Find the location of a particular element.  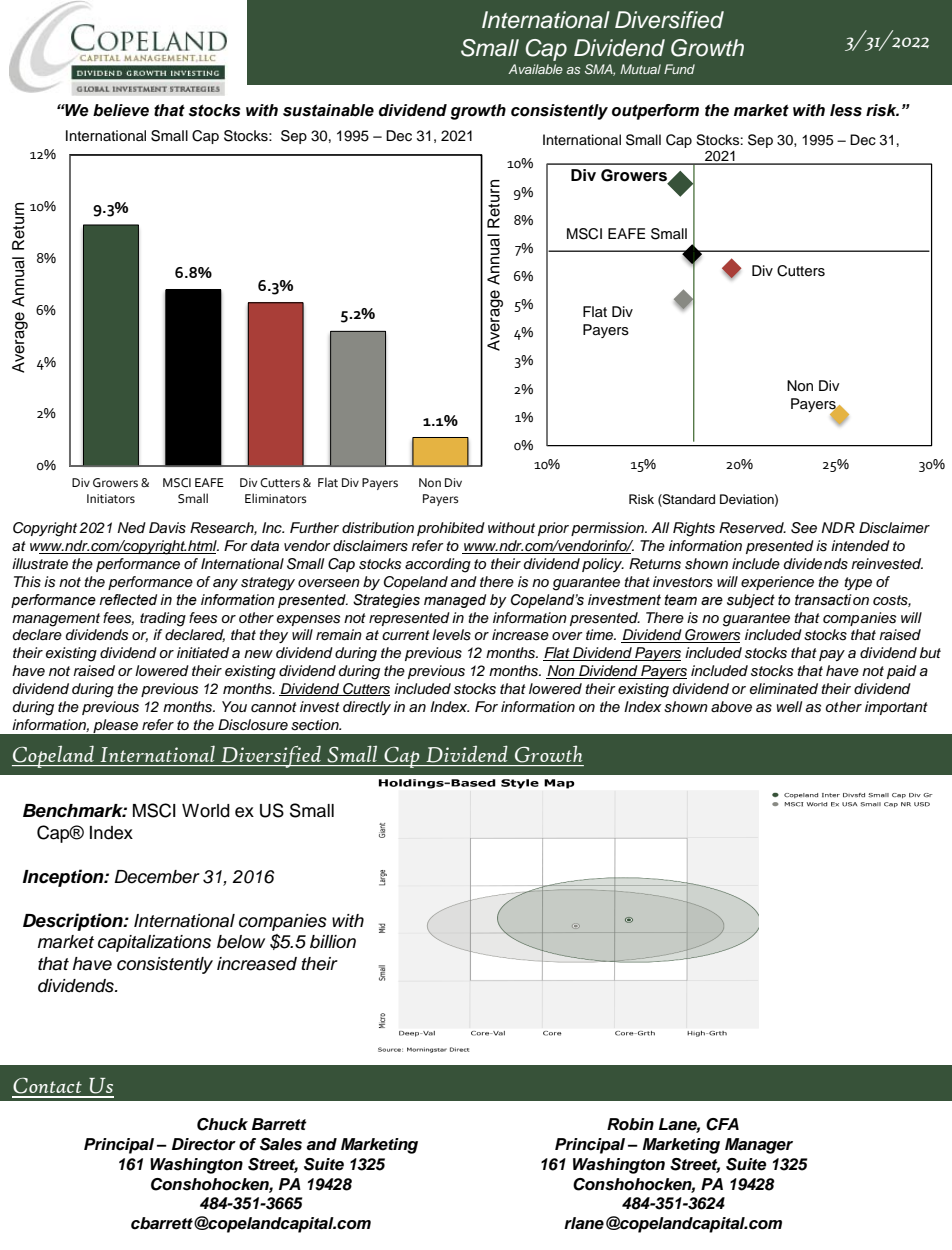

Available is located at coordinates (535, 69).
